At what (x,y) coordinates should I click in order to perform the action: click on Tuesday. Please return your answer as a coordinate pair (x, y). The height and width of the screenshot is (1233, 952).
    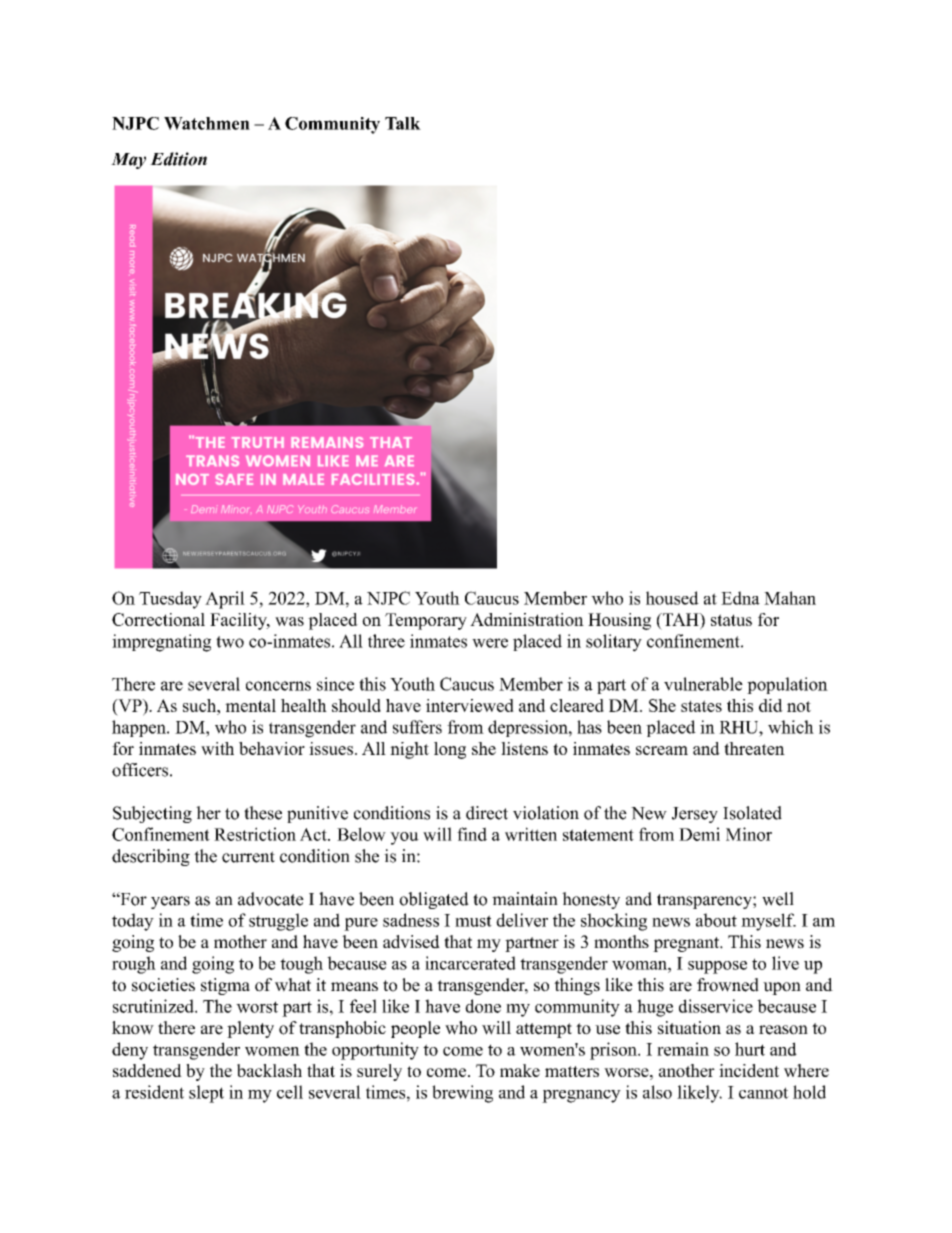
    Looking at the image, I should click on (170, 600).
